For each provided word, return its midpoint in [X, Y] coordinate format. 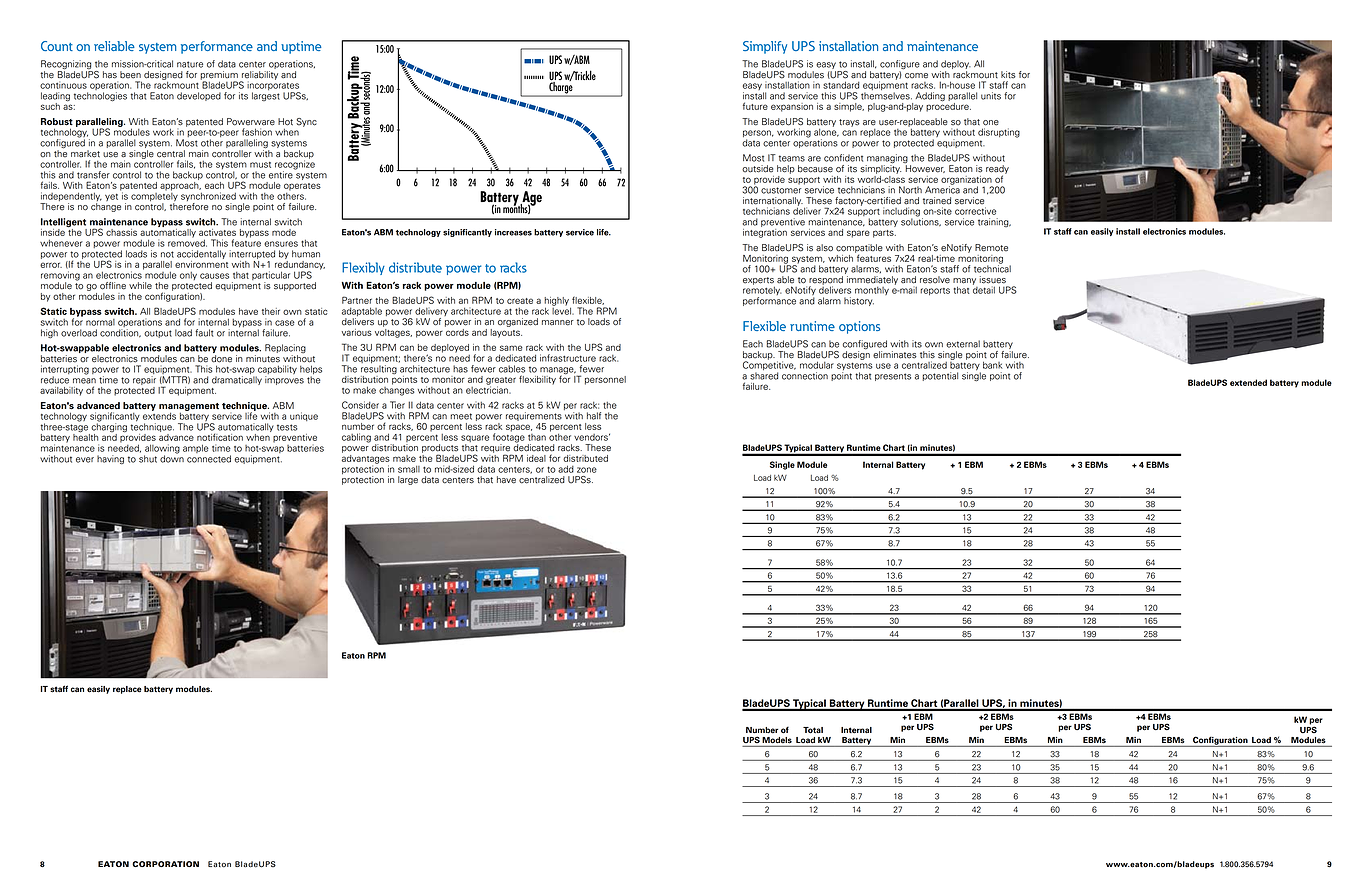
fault [204, 333]
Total [813, 730]
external [963, 344]
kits [1008, 75]
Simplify [765, 47]
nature [190, 64]
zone [587, 470]
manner [558, 323]
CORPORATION [165, 864]
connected [209, 459]
